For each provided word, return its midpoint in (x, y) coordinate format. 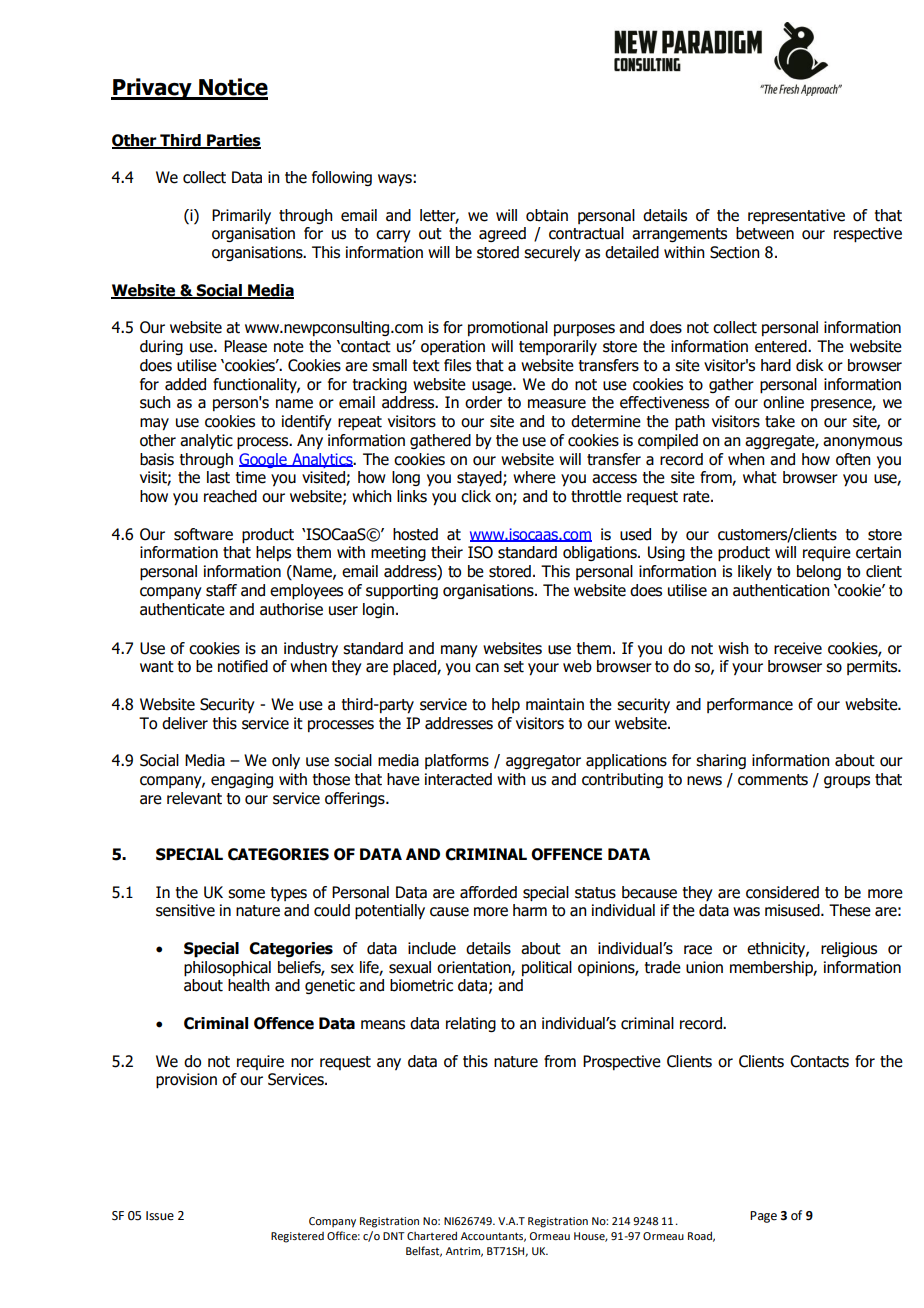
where (534, 477)
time (251, 477)
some (246, 894)
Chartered (432, 1235)
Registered (297, 1237)
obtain (547, 215)
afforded (488, 892)
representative (796, 216)
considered (782, 892)
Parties (233, 141)
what (760, 477)
